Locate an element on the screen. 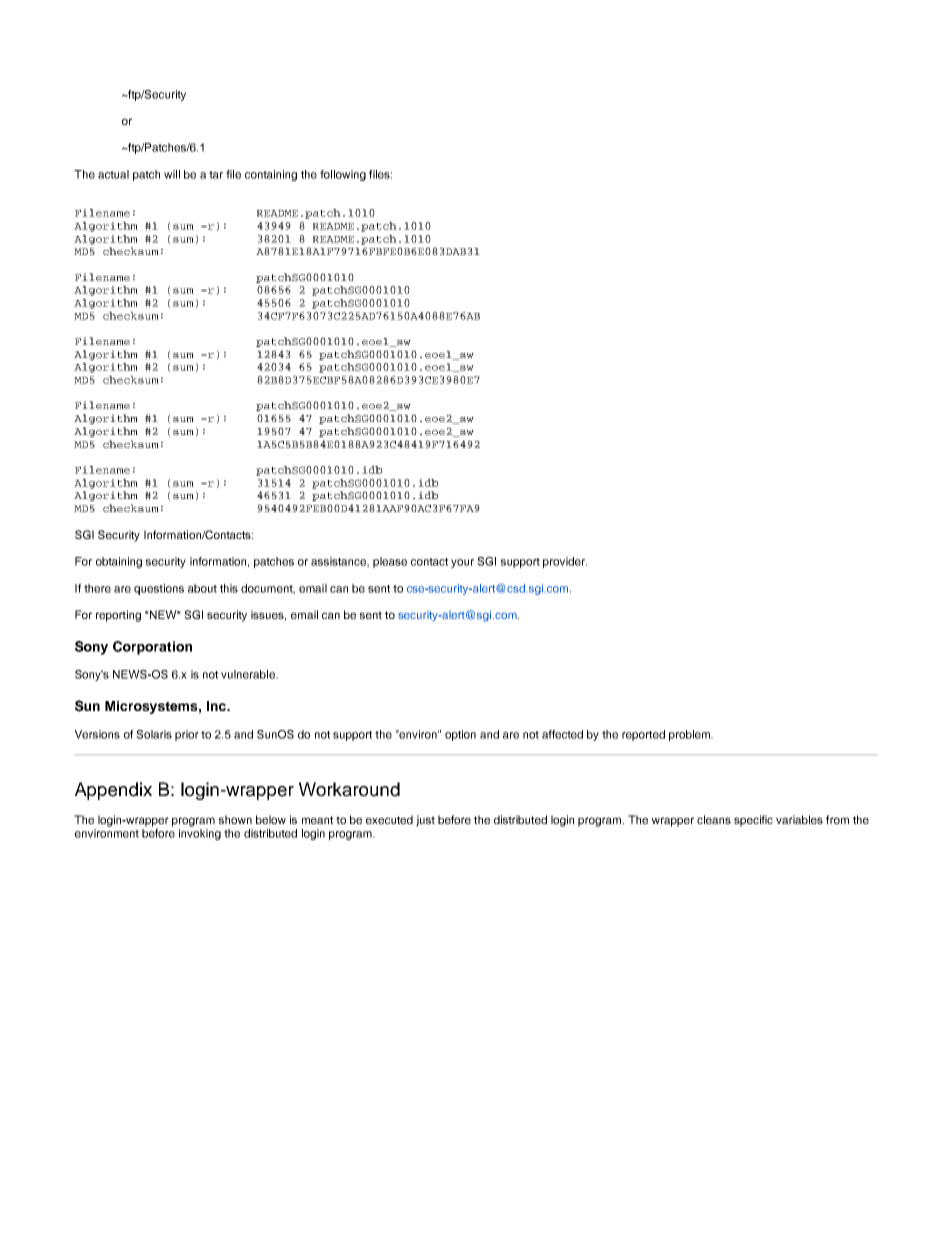 The width and height of the screenshot is (952, 1233). following is located at coordinates (343, 175).
